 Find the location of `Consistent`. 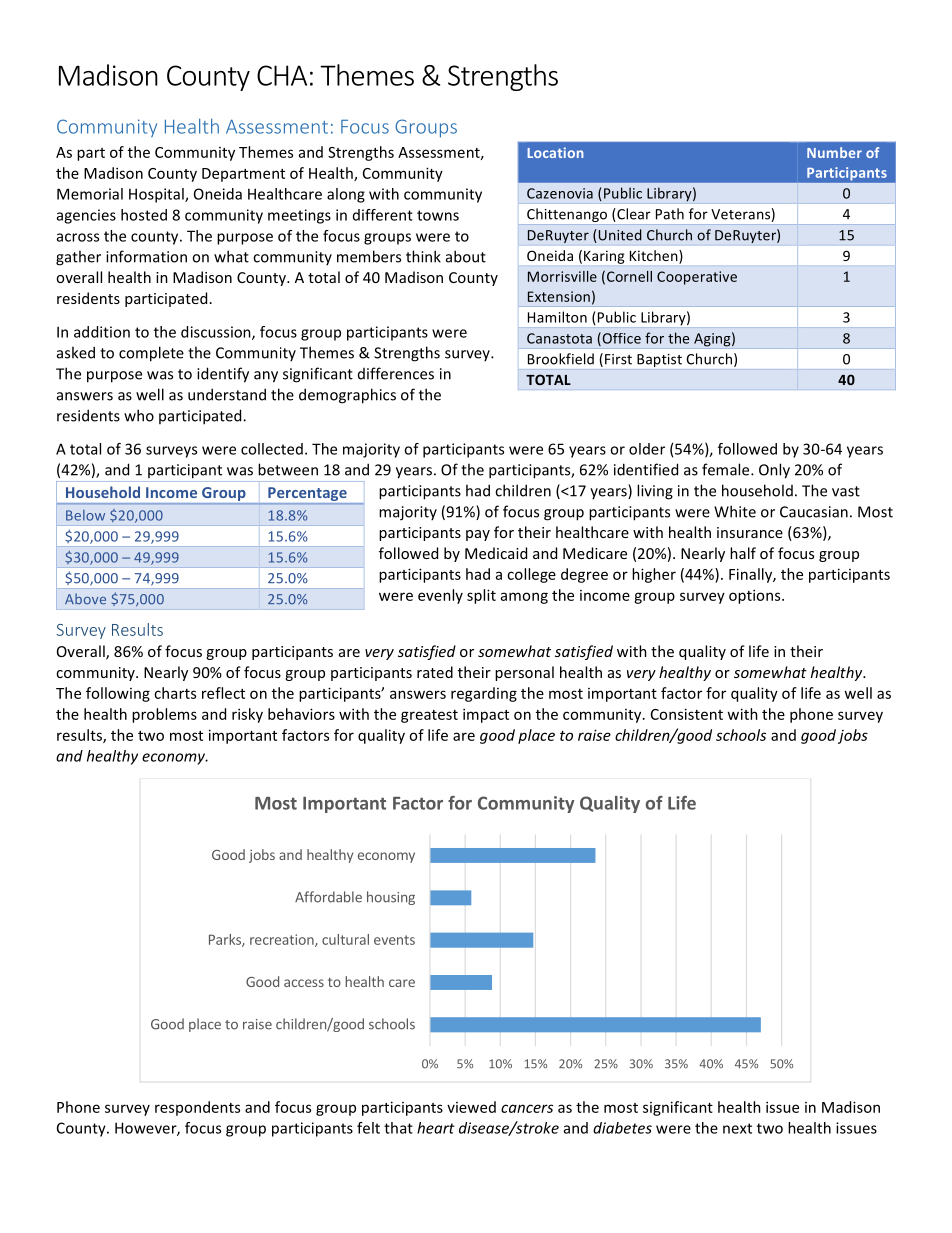

Consistent is located at coordinates (687, 714).
